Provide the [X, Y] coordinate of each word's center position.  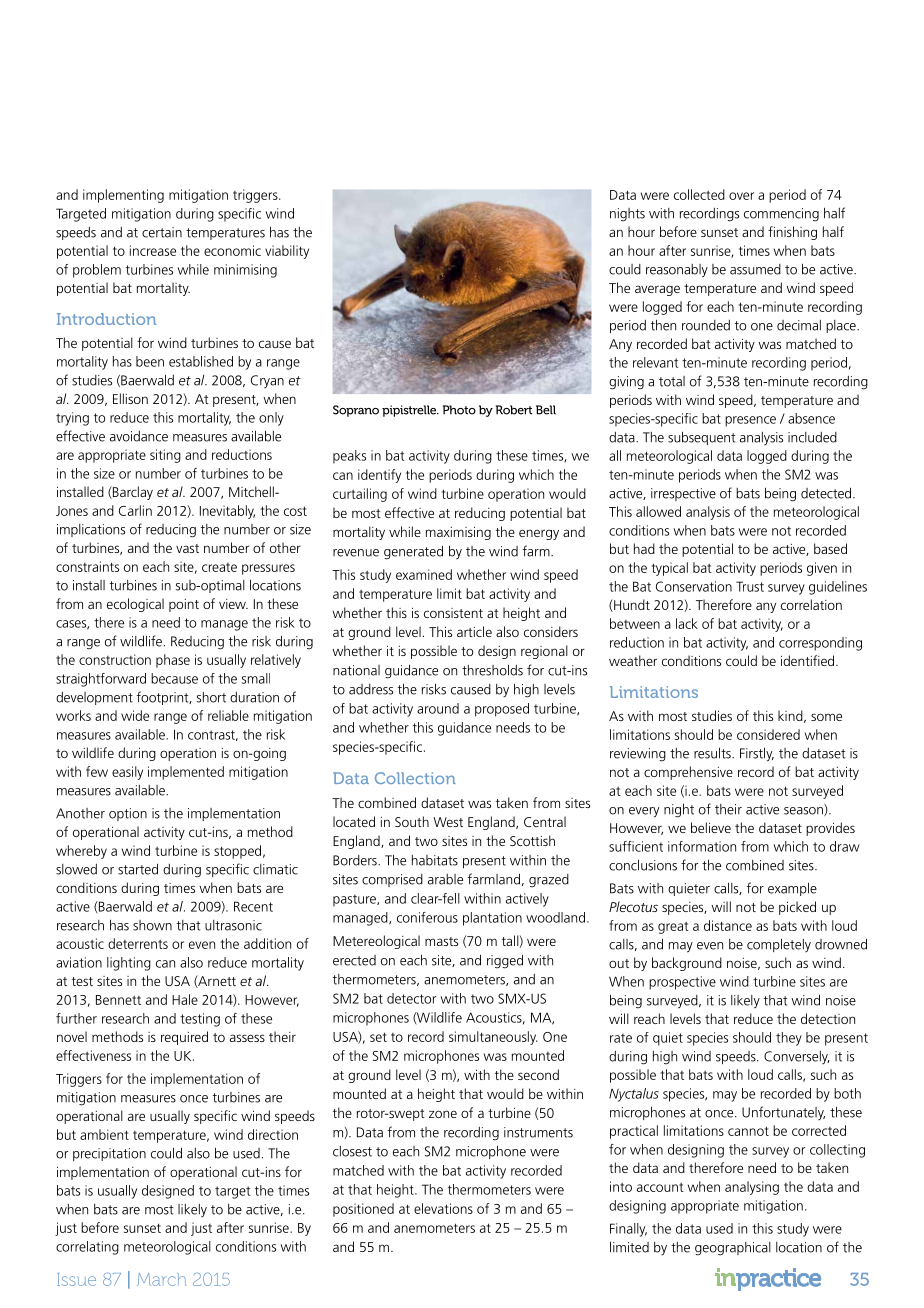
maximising [458, 533]
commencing [781, 215]
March [162, 1279]
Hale [185, 999]
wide [135, 715]
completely [779, 945]
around [438, 708]
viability [287, 252]
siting [165, 456]
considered [768, 734]
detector [411, 998]
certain [162, 232]
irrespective [683, 494]
